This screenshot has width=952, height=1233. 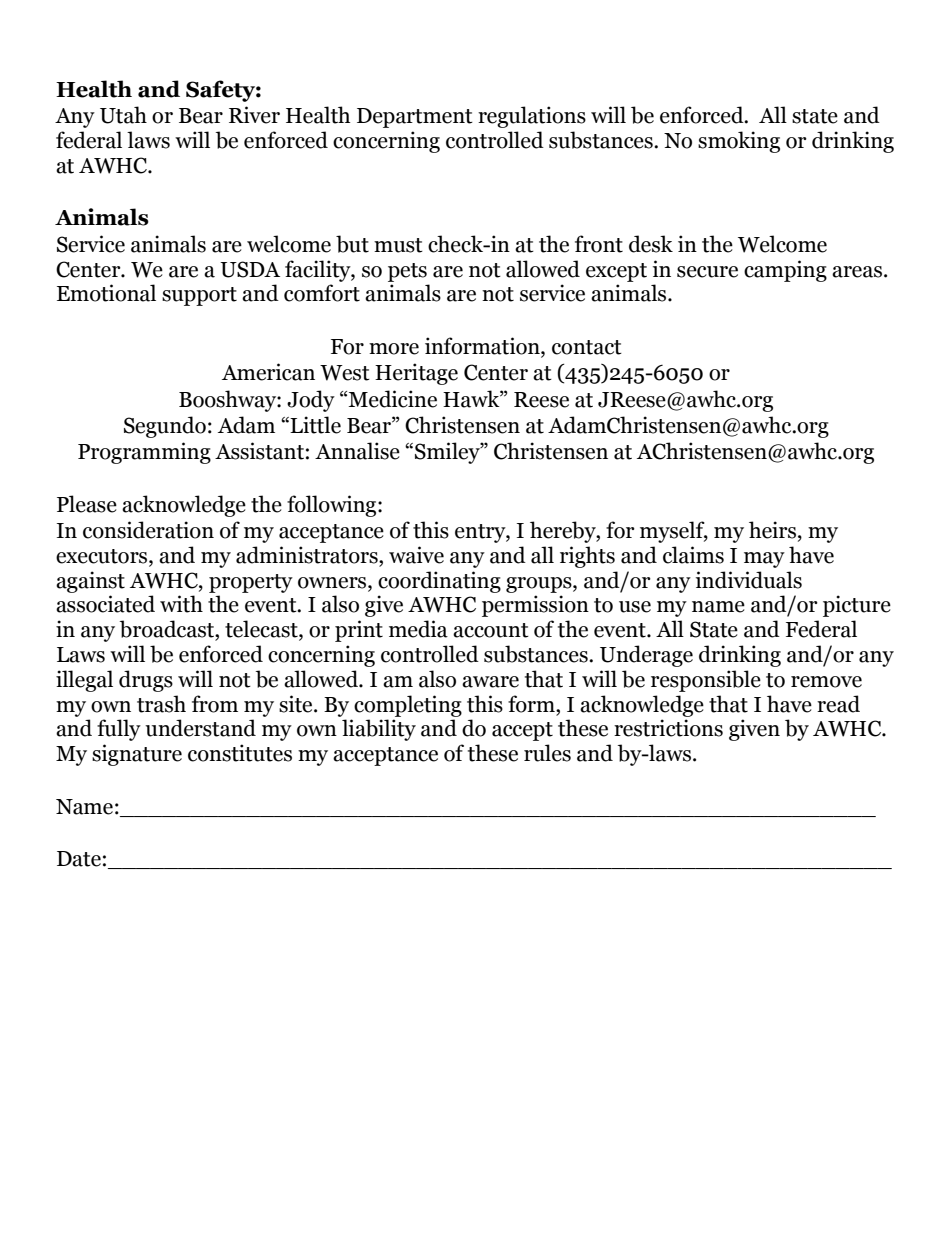 What do you see at coordinates (165, 427) in the screenshot?
I see `Segundo` at bounding box center [165, 427].
